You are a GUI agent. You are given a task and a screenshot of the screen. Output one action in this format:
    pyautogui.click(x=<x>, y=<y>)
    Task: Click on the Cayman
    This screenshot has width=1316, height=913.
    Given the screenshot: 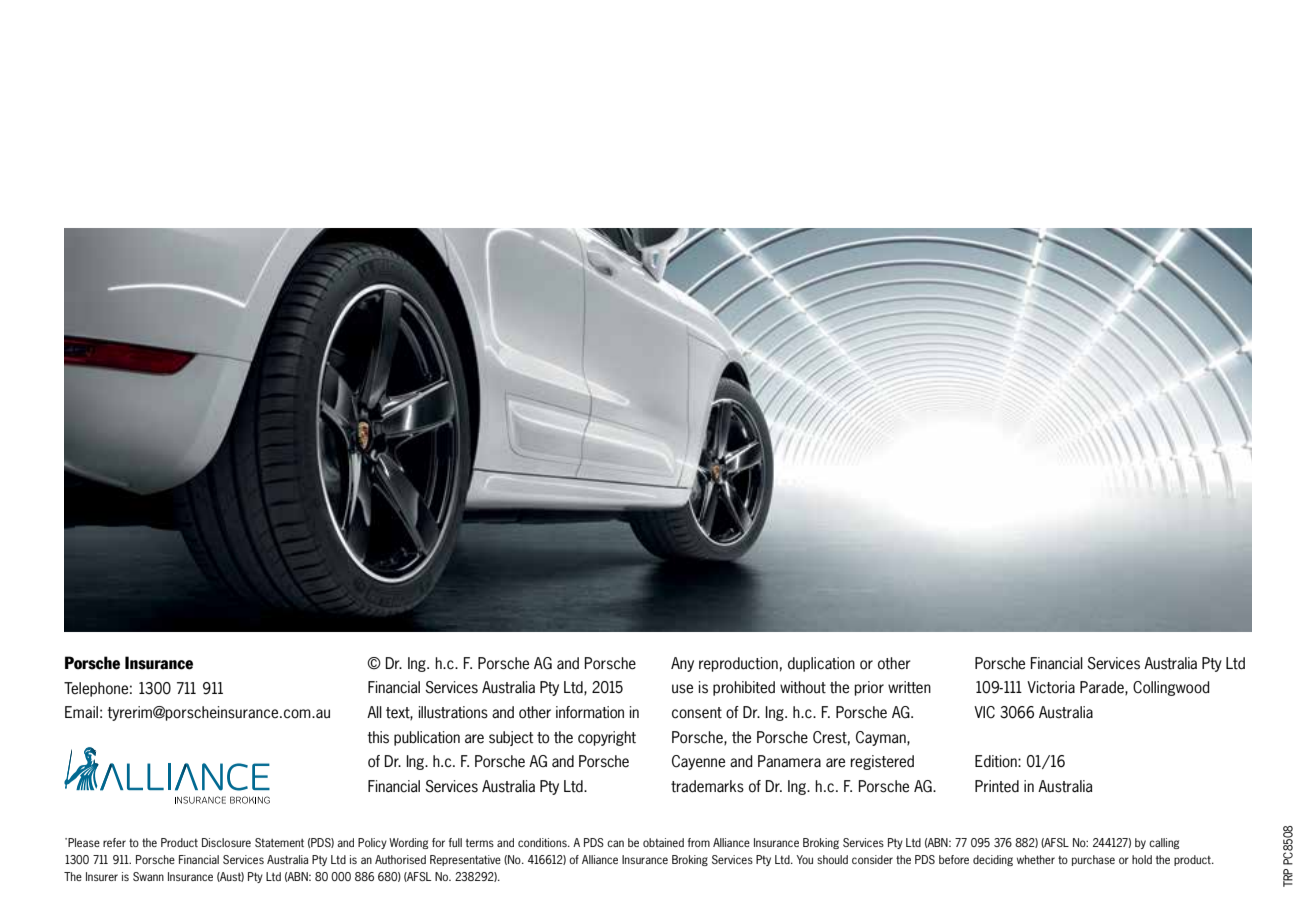 What is the action you would take?
    pyautogui.click(x=882, y=738)
